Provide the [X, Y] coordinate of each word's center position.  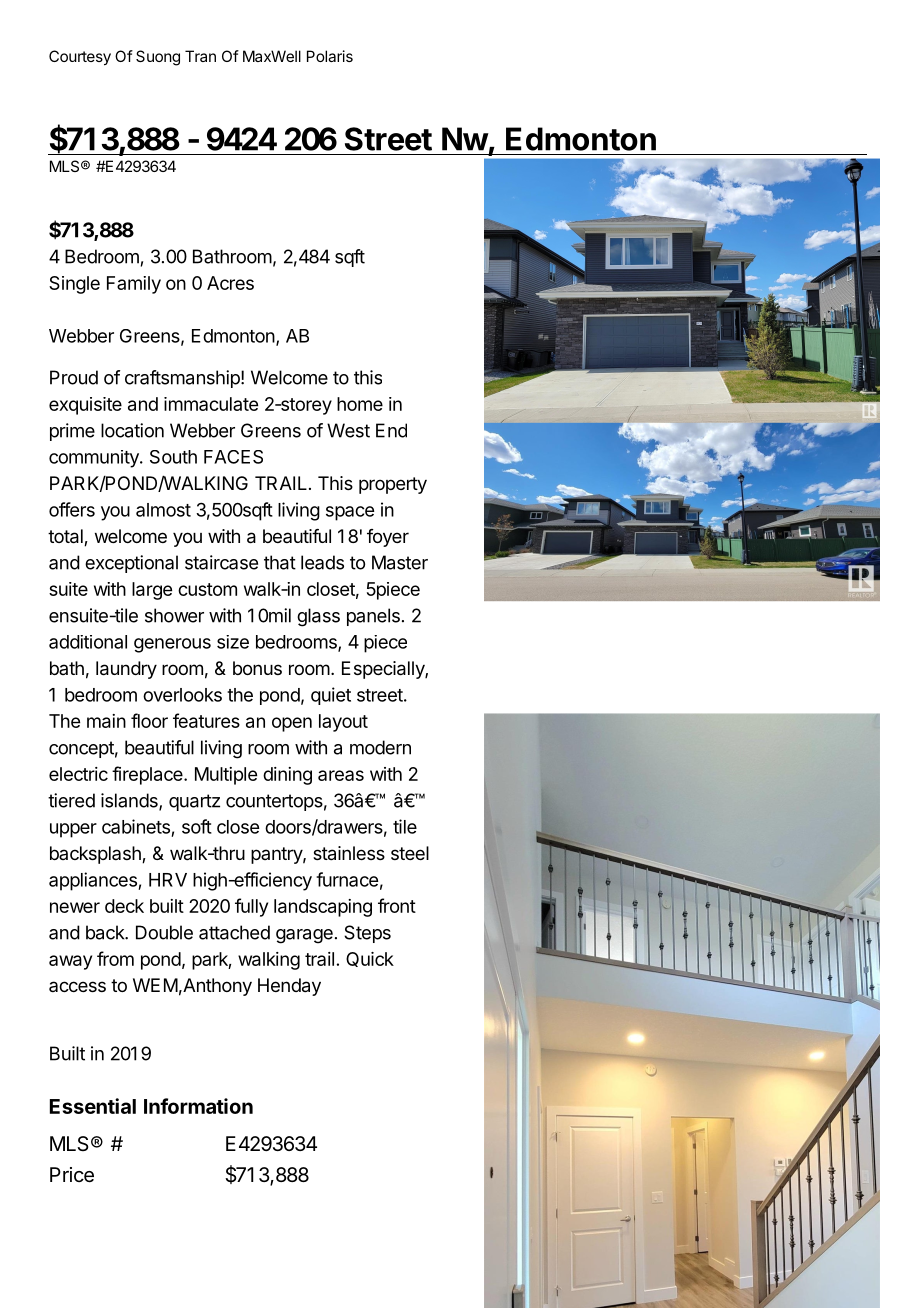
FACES [233, 457]
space [350, 513]
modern [380, 747]
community [95, 459]
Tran [200, 56]
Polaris [330, 56]
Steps [367, 934]
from [115, 958]
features [206, 720]
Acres [230, 283]
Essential [93, 1106]
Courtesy [80, 58]
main [106, 721]
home [360, 404]
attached [234, 932]
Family [134, 285]
